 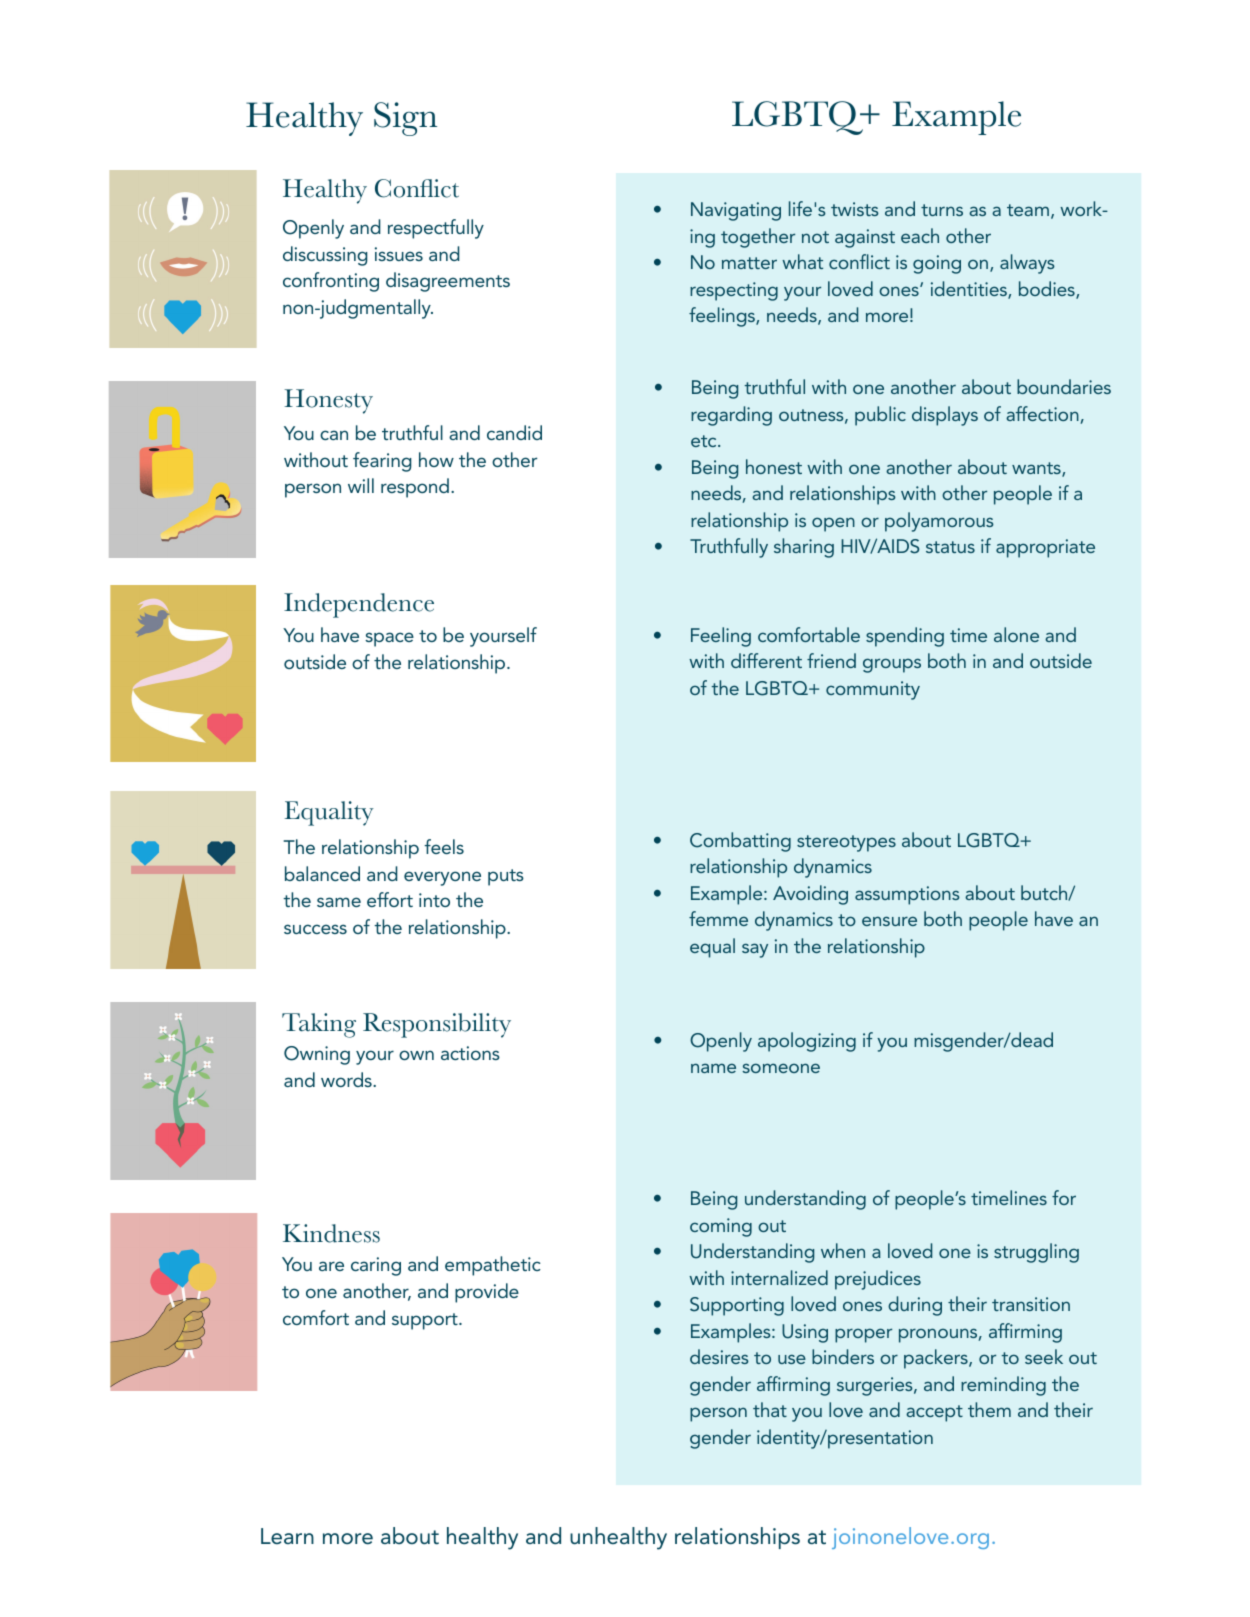 I want to click on assumptions, so click(x=907, y=895).
